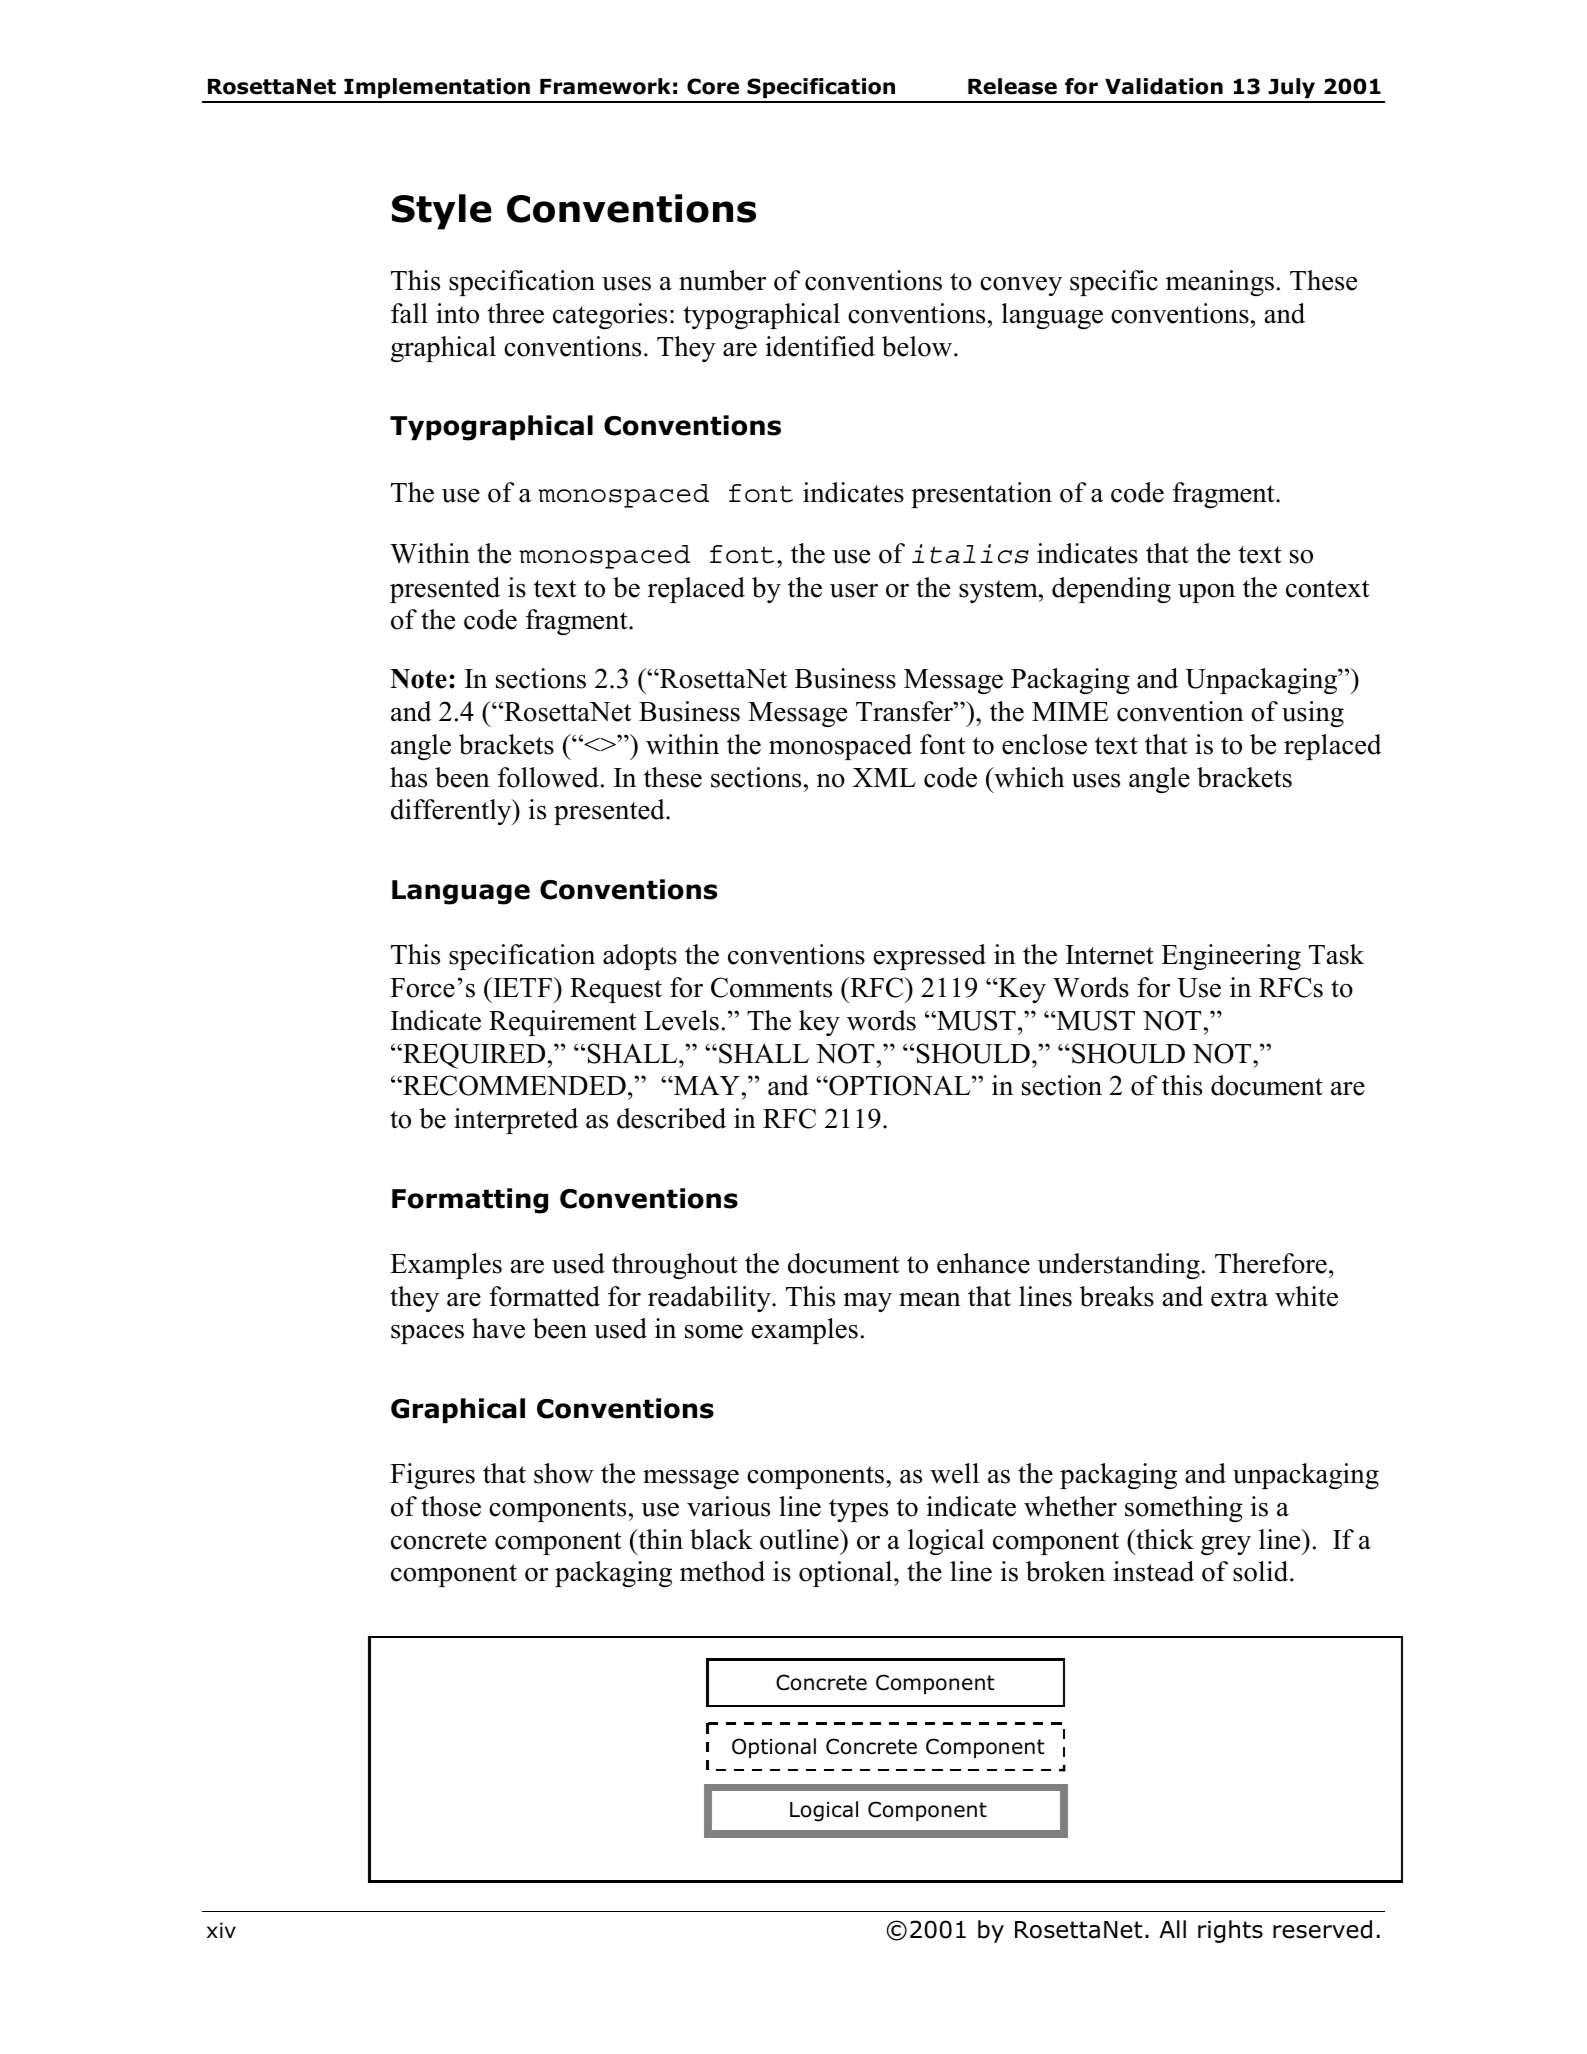 Image resolution: width=1587 pixels, height=2054 pixels. What do you see at coordinates (522, 987) in the screenshot?
I see `IETF` at bounding box center [522, 987].
